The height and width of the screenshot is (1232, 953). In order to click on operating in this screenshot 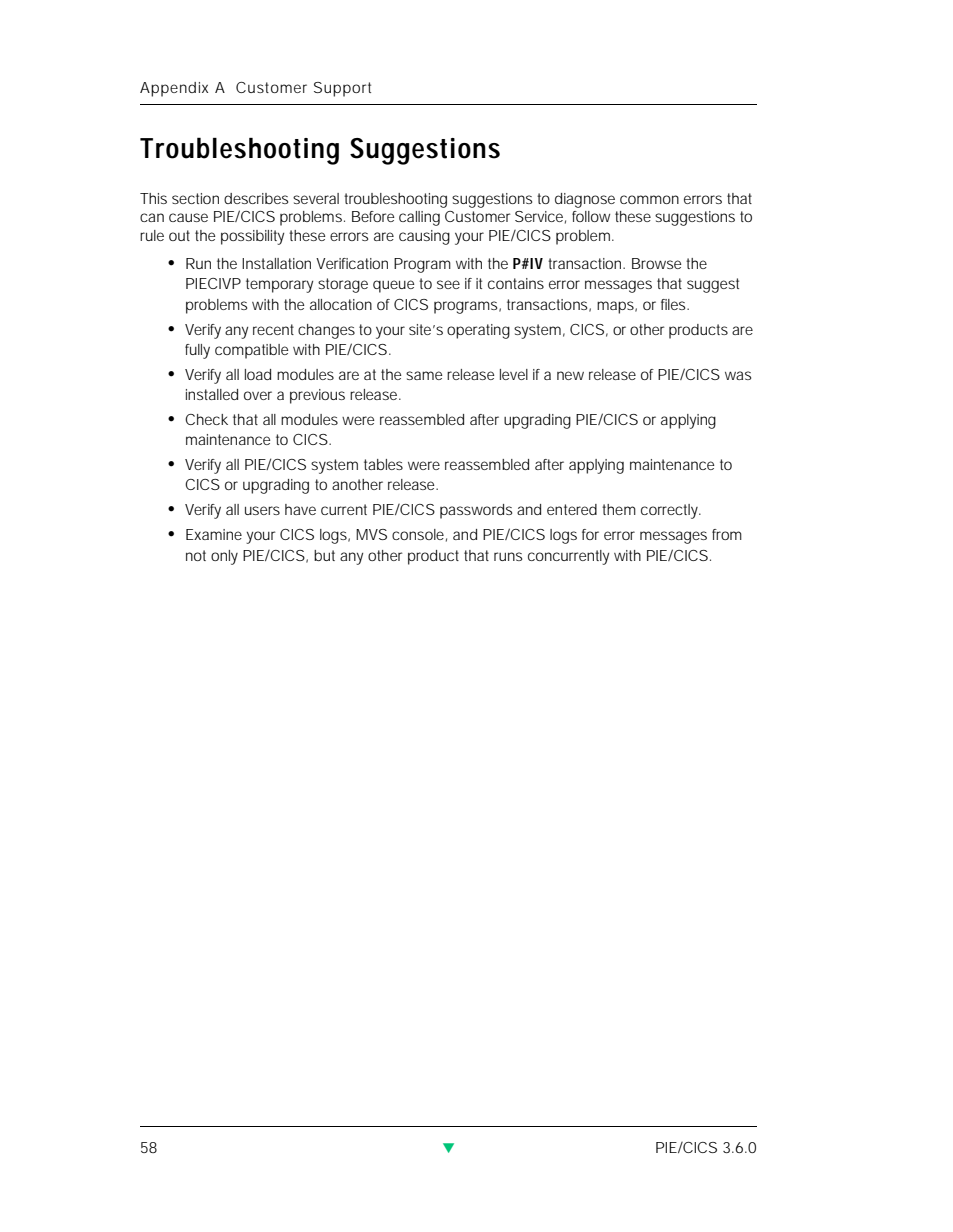, I will do `click(478, 331)`.
